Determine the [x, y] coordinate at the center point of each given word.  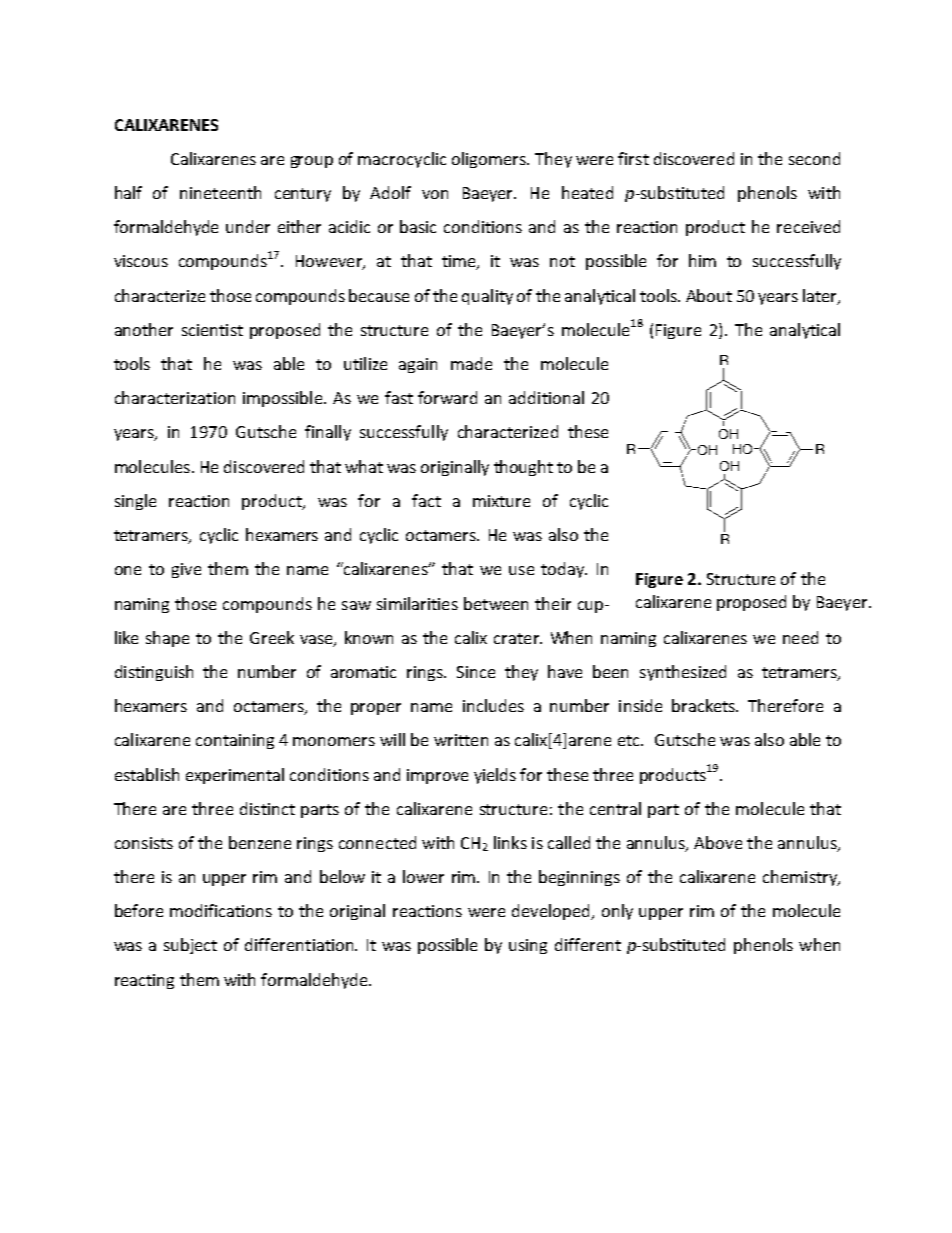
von [435, 194]
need [800, 637]
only [617, 912]
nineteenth [220, 192]
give [186, 570]
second [814, 158]
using [528, 946]
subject [190, 946]
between [496, 603]
